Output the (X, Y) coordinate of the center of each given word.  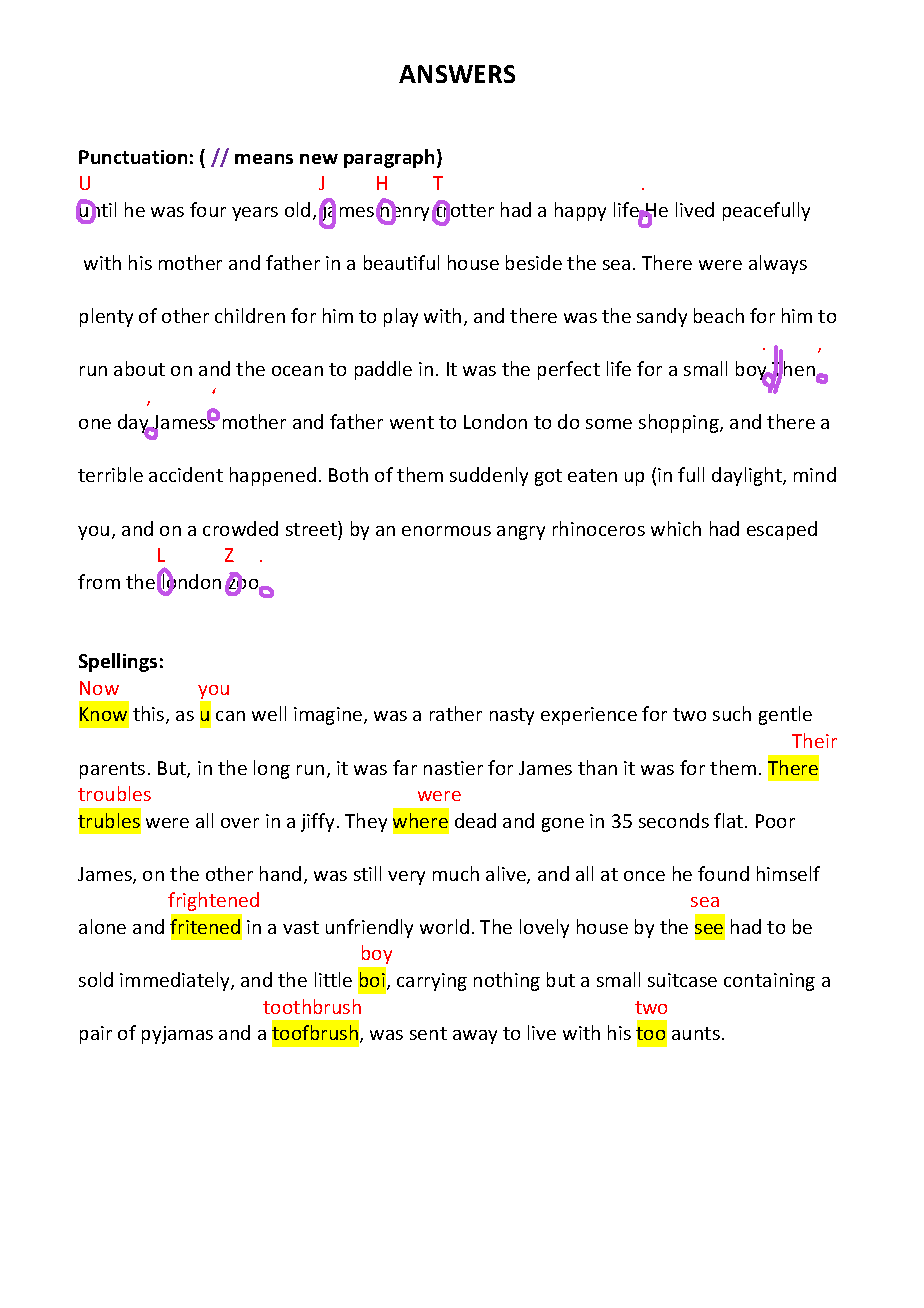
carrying (432, 982)
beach (719, 315)
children (250, 315)
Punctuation (133, 157)
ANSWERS (457, 74)
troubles (114, 793)
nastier (453, 768)
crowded (240, 528)
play (401, 317)
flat (728, 820)
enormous (446, 531)
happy (580, 211)
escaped (782, 530)
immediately (176, 981)
